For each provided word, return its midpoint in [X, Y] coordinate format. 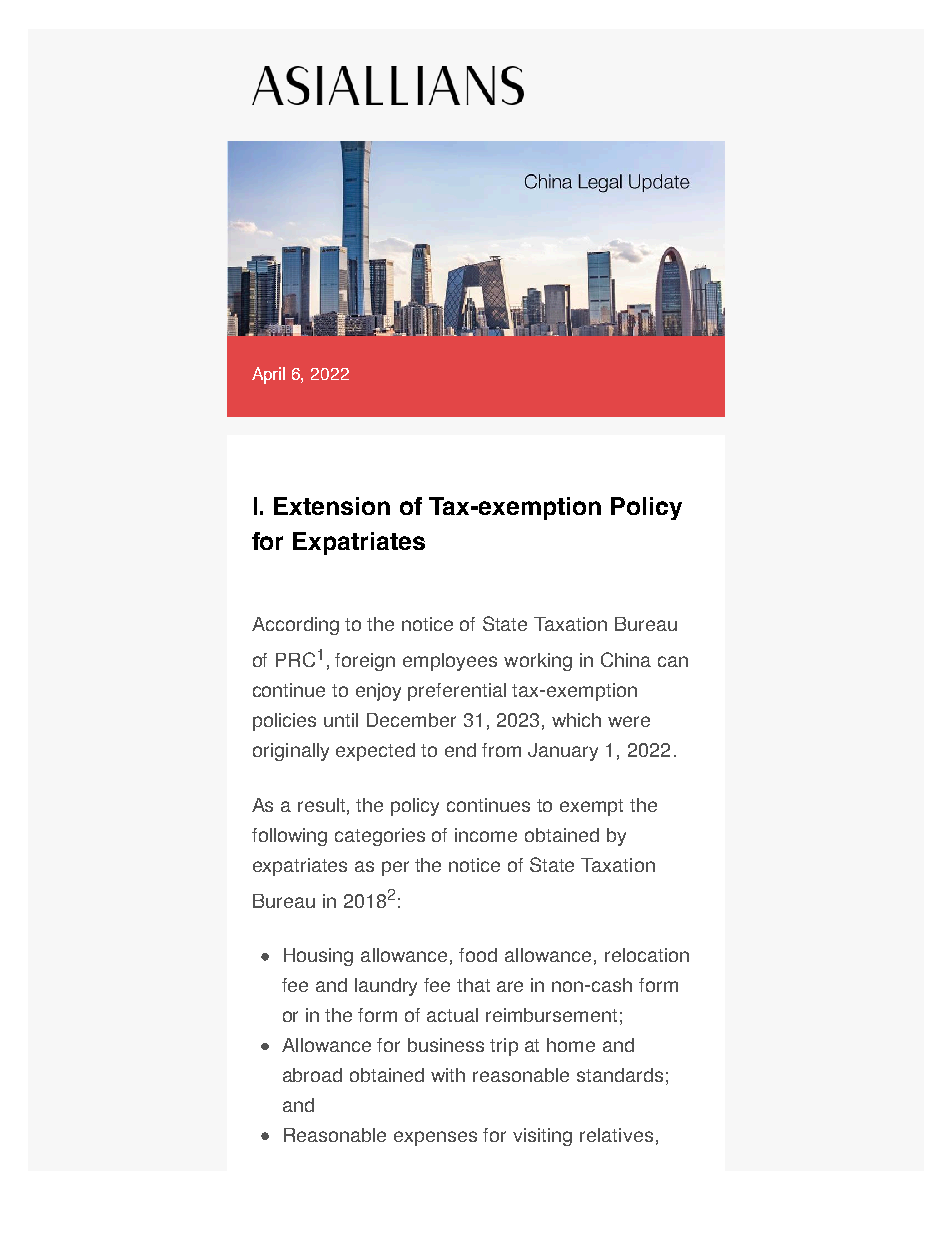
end [460, 750]
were [629, 721]
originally [291, 752]
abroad [312, 1075]
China [626, 659]
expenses [435, 1138]
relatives [616, 1135]
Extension [332, 506]
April [268, 375]
